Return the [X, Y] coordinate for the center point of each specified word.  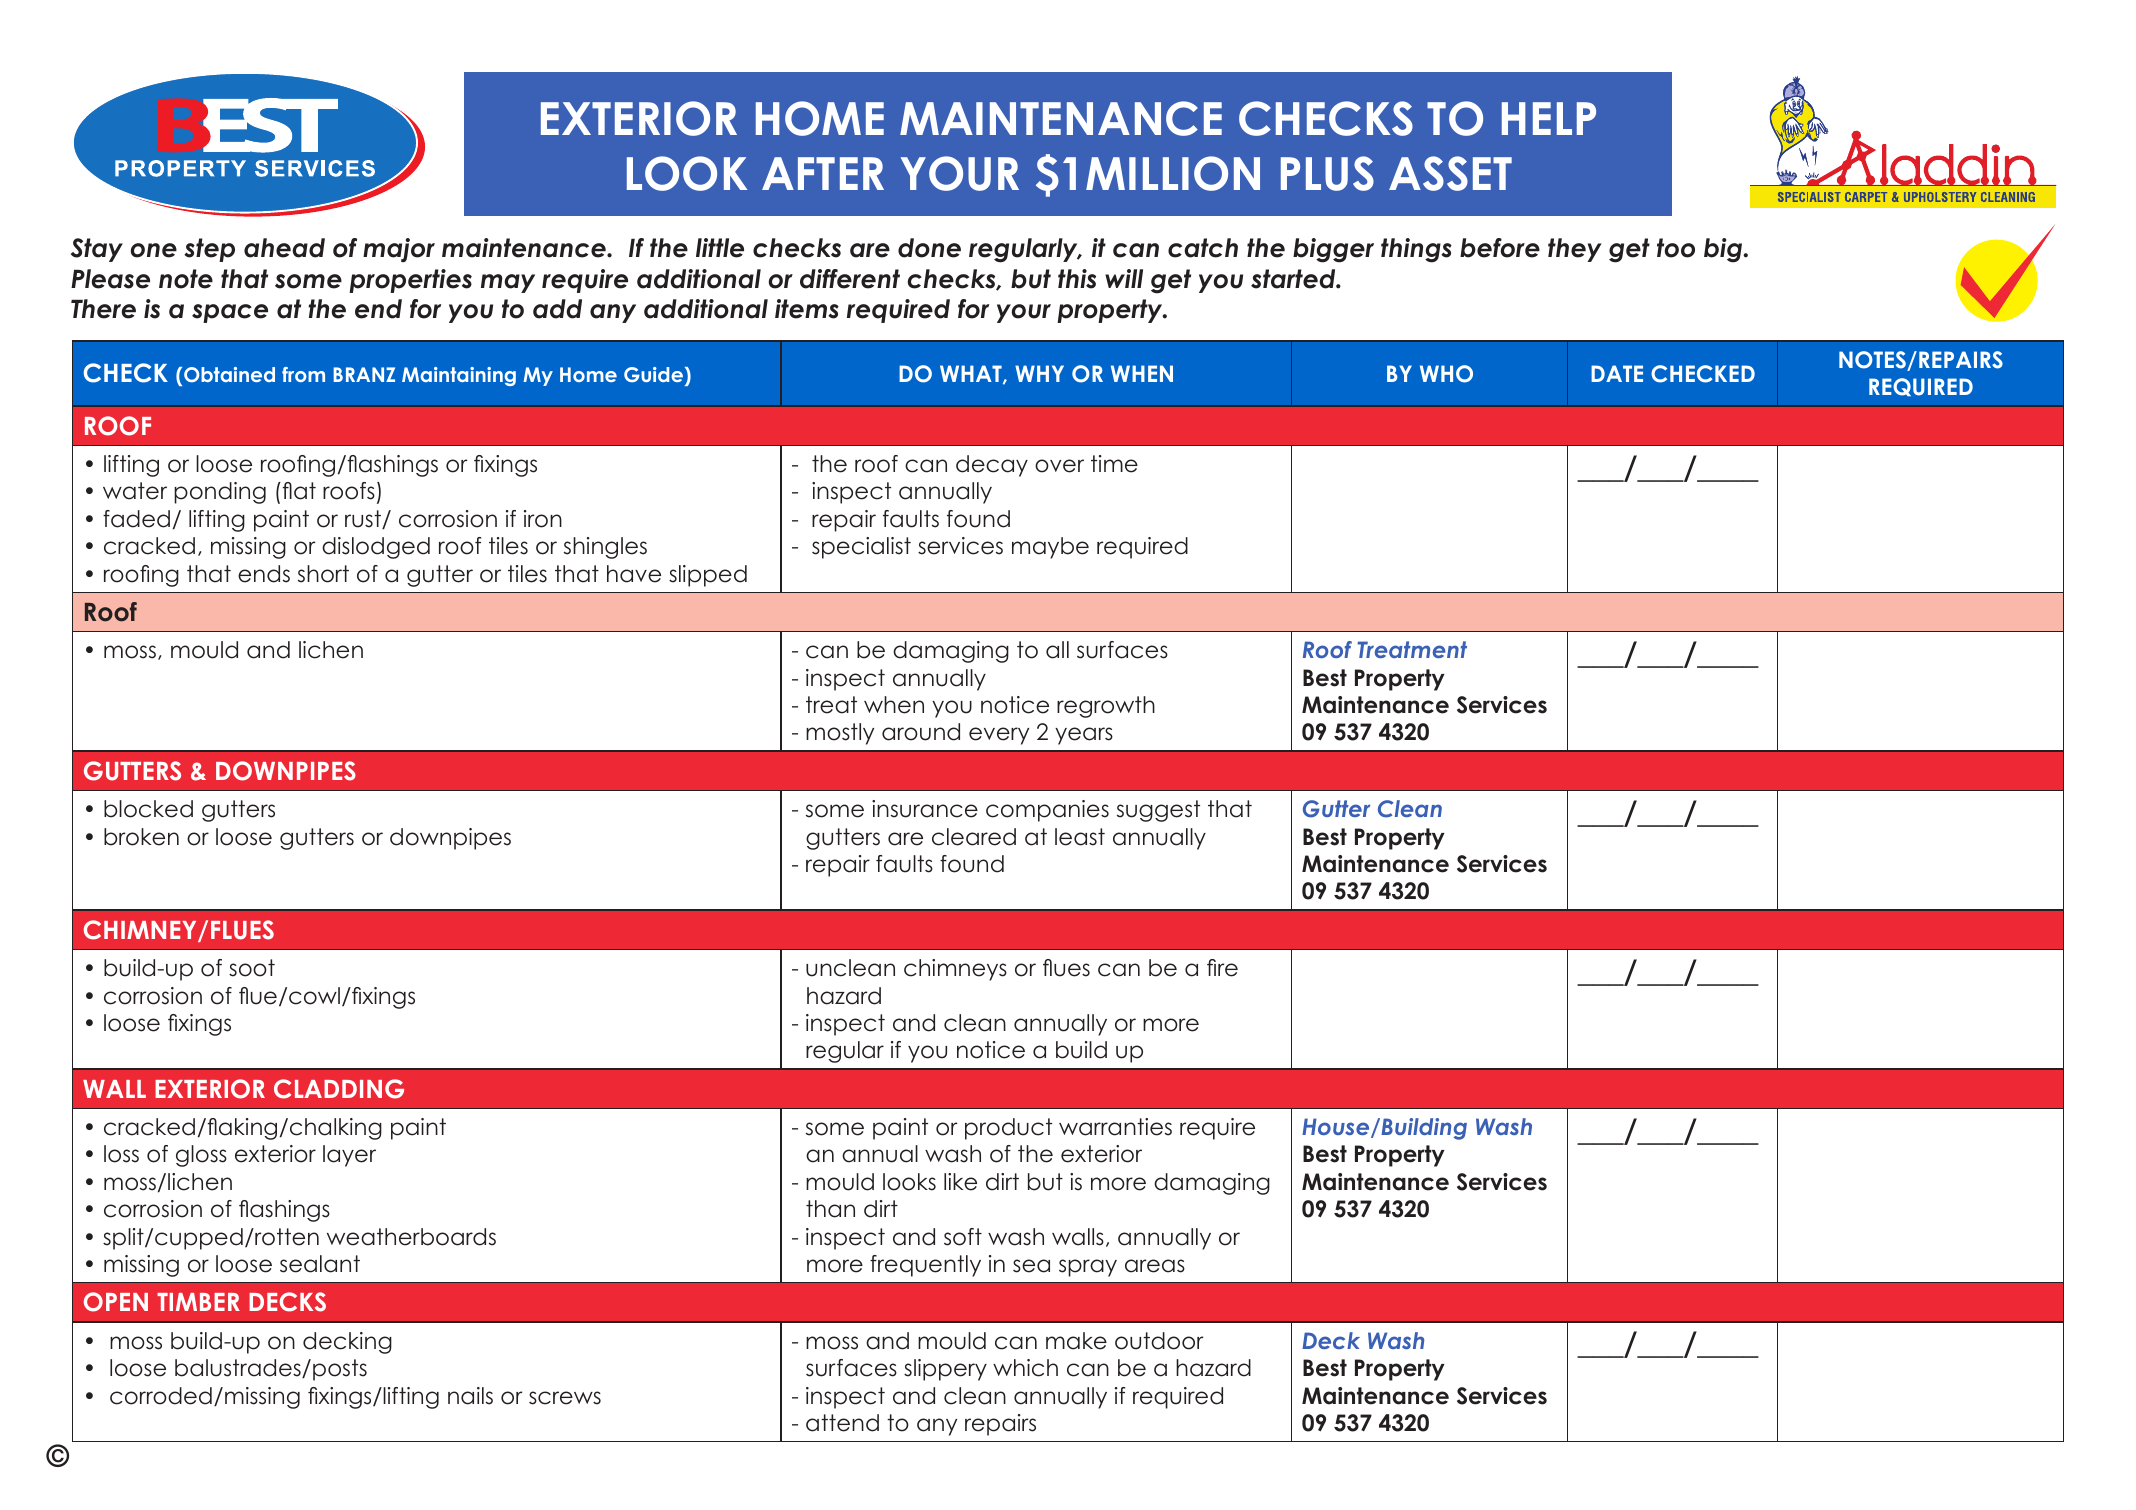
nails [470, 1396]
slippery [945, 1370]
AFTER [823, 173]
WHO [1446, 374]
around [921, 732]
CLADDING [339, 1089]
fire [1222, 968]
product [1008, 1129]
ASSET [1450, 173]
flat [298, 491]
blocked [148, 809]
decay [992, 466]
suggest [1158, 811]
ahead [284, 248]
